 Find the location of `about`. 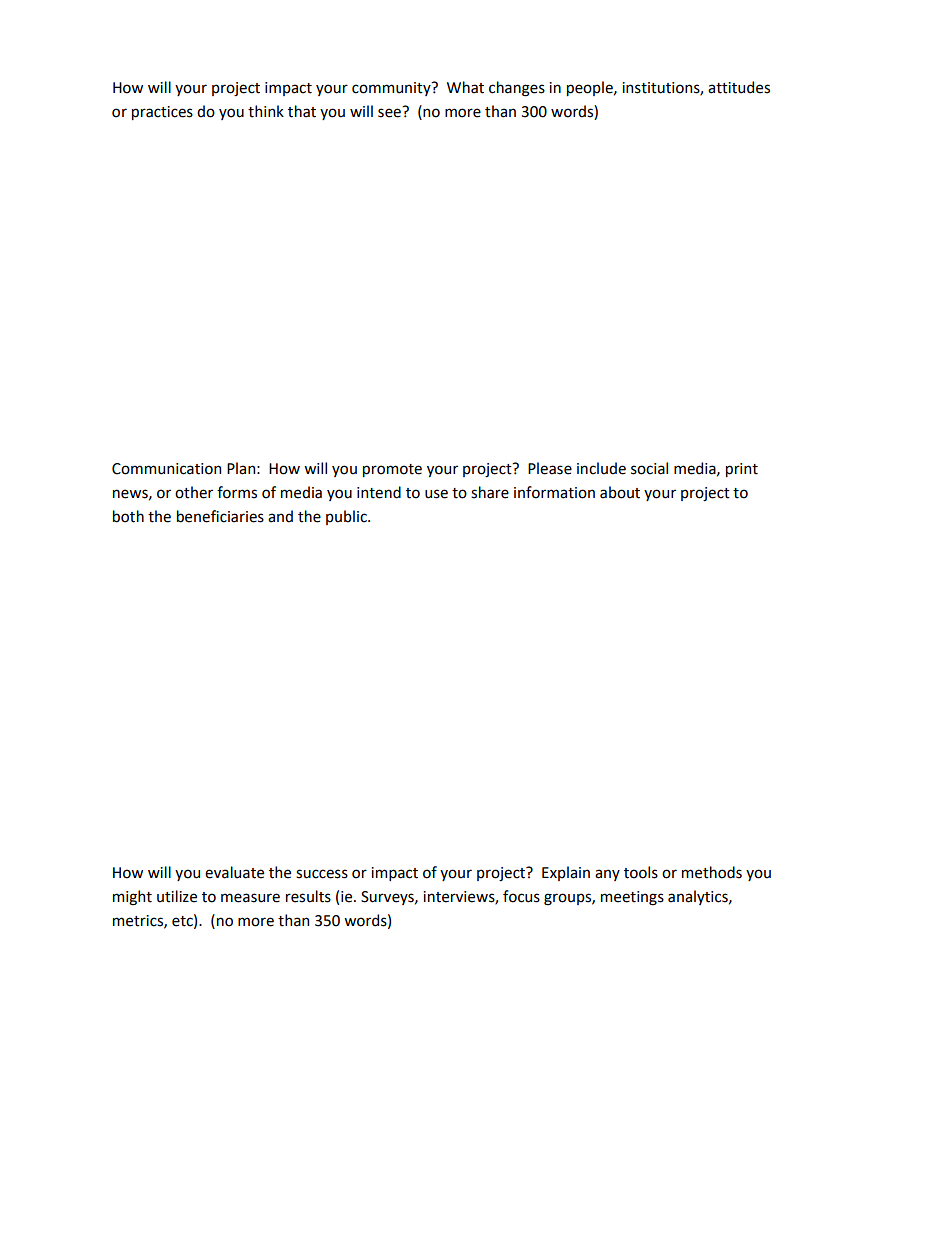

about is located at coordinates (620, 492).
